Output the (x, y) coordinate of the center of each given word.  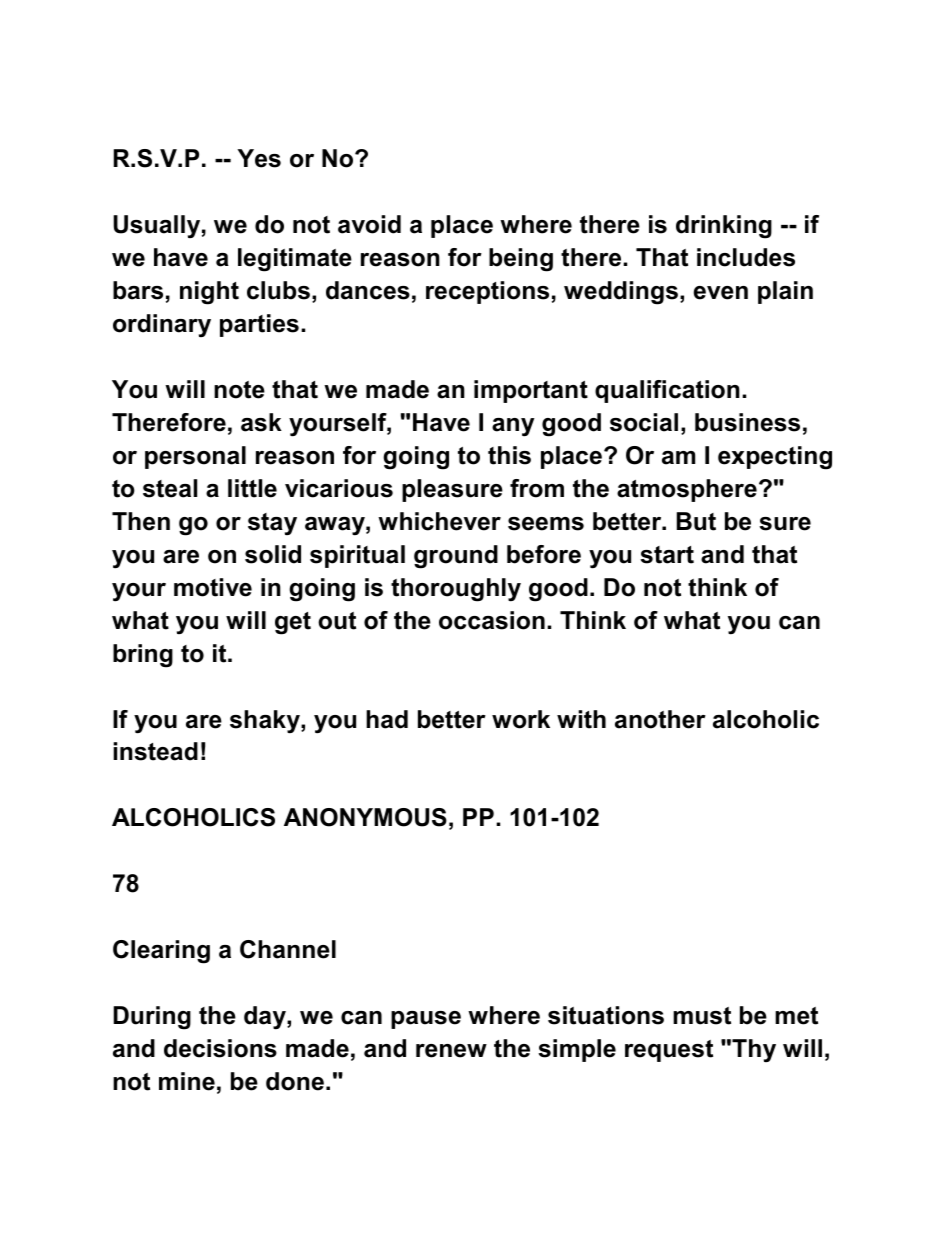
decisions (220, 1048)
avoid (369, 224)
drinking (724, 227)
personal (195, 457)
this (509, 455)
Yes (259, 158)
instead (155, 751)
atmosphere (687, 490)
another (660, 719)
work (521, 719)
